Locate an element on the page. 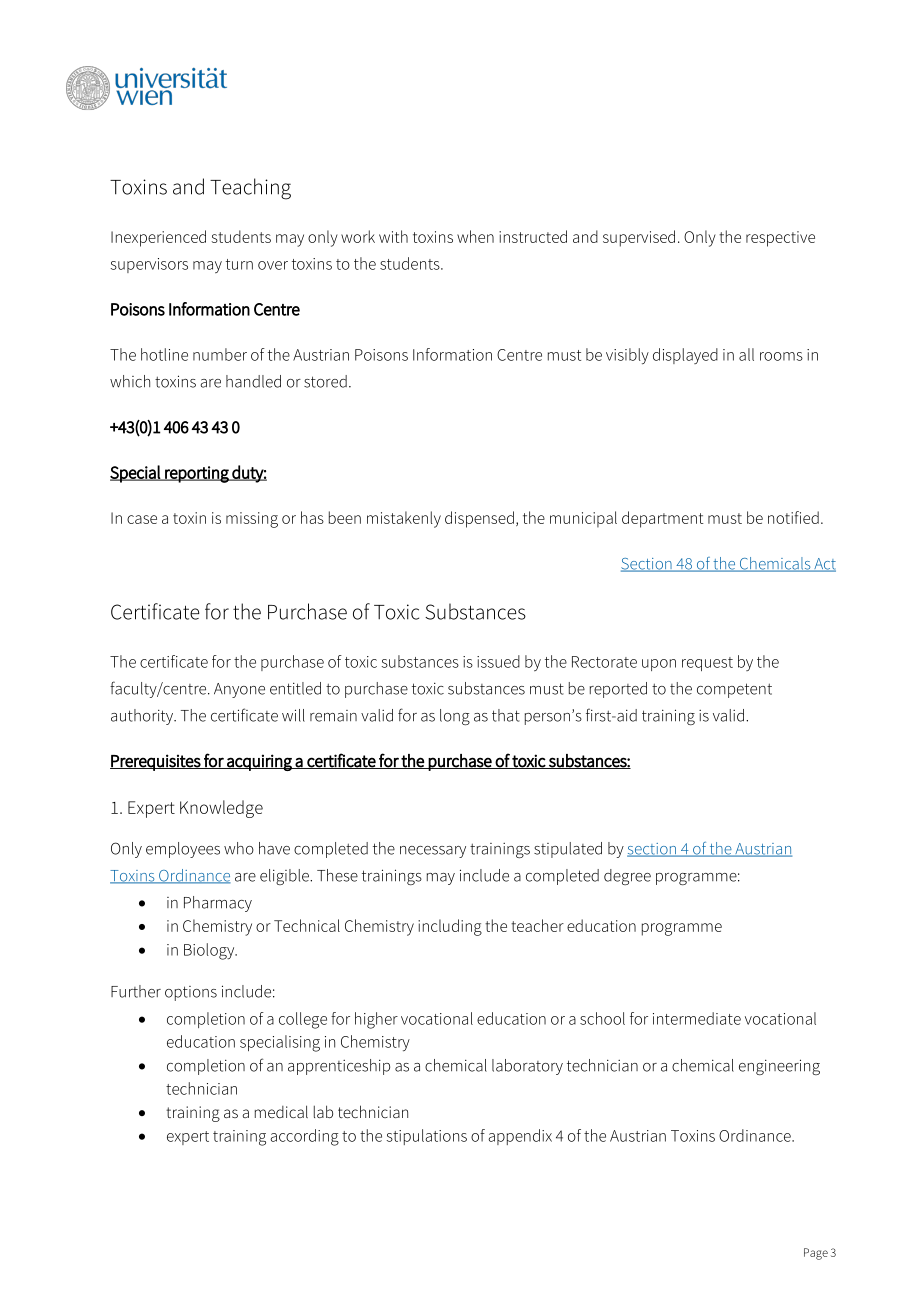 The width and height of the page is (924, 1308). reporting is located at coordinates (197, 474).
